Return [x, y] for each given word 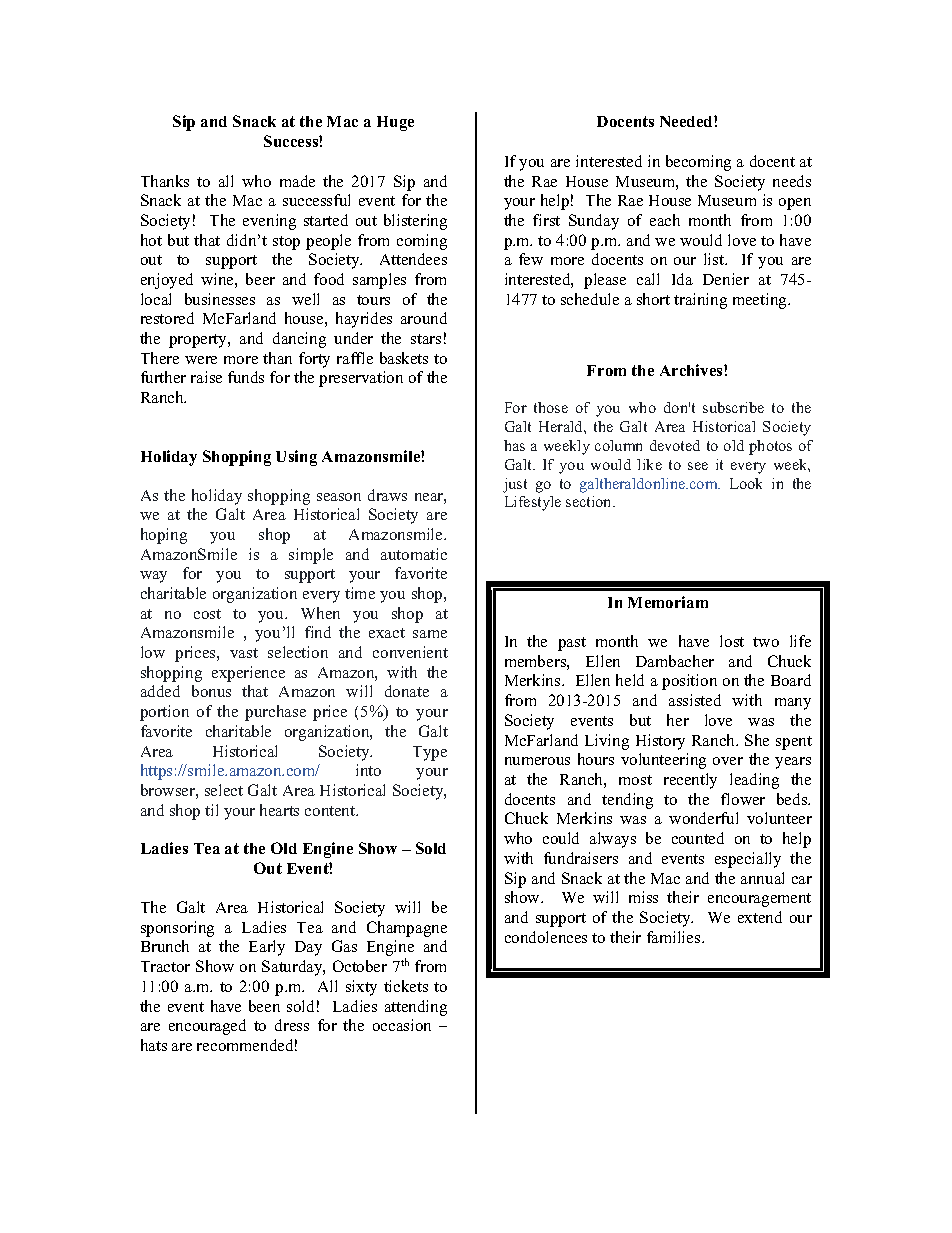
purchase [275, 713]
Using [296, 458]
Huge [395, 123]
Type [430, 753]
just [515, 485]
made [297, 181]
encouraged [207, 1027]
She [757, 740]
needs [792, 181]
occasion [402, 1025]
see [698, 466]
